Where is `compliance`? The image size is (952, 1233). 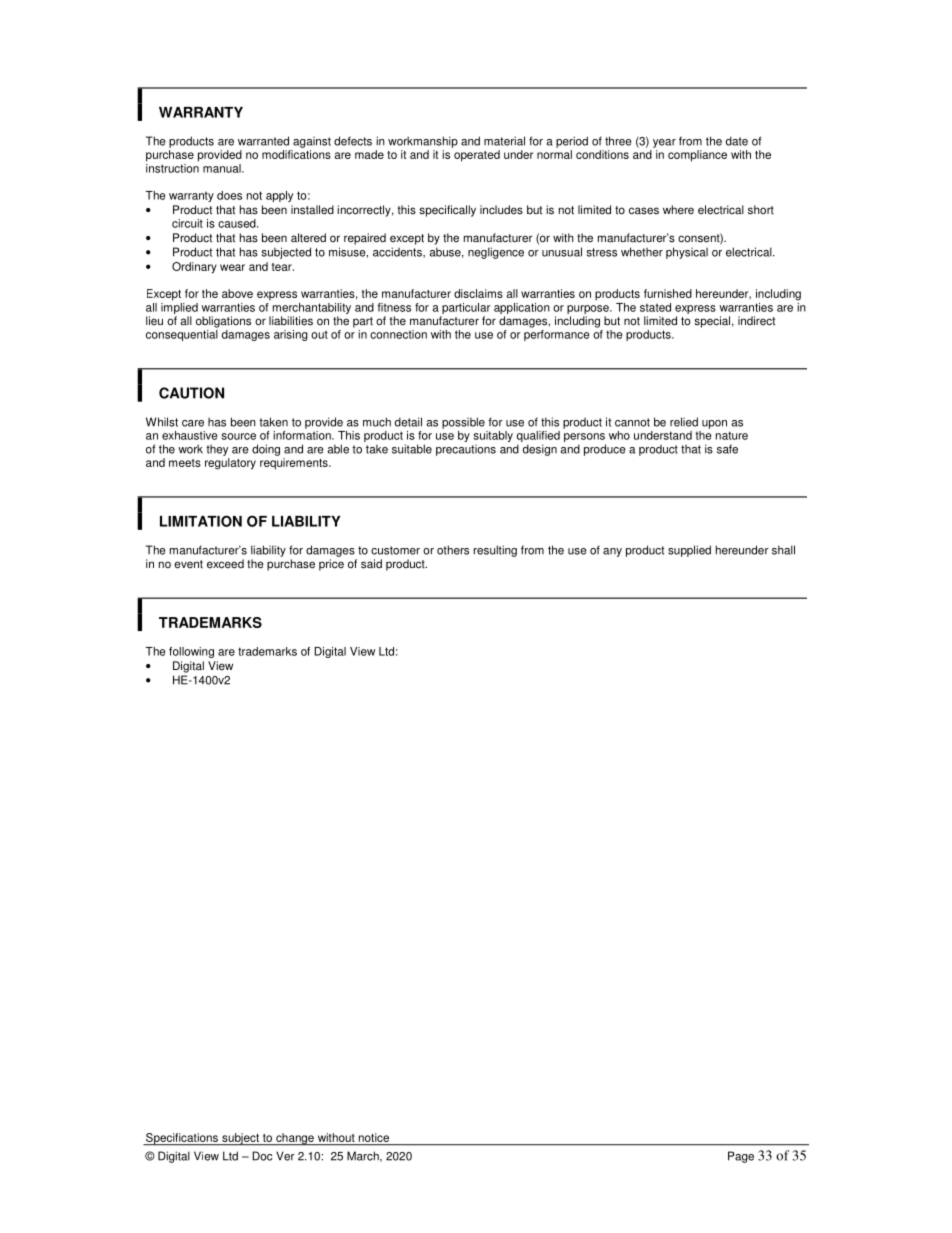
compliance is located at coordinates (697, 156).
